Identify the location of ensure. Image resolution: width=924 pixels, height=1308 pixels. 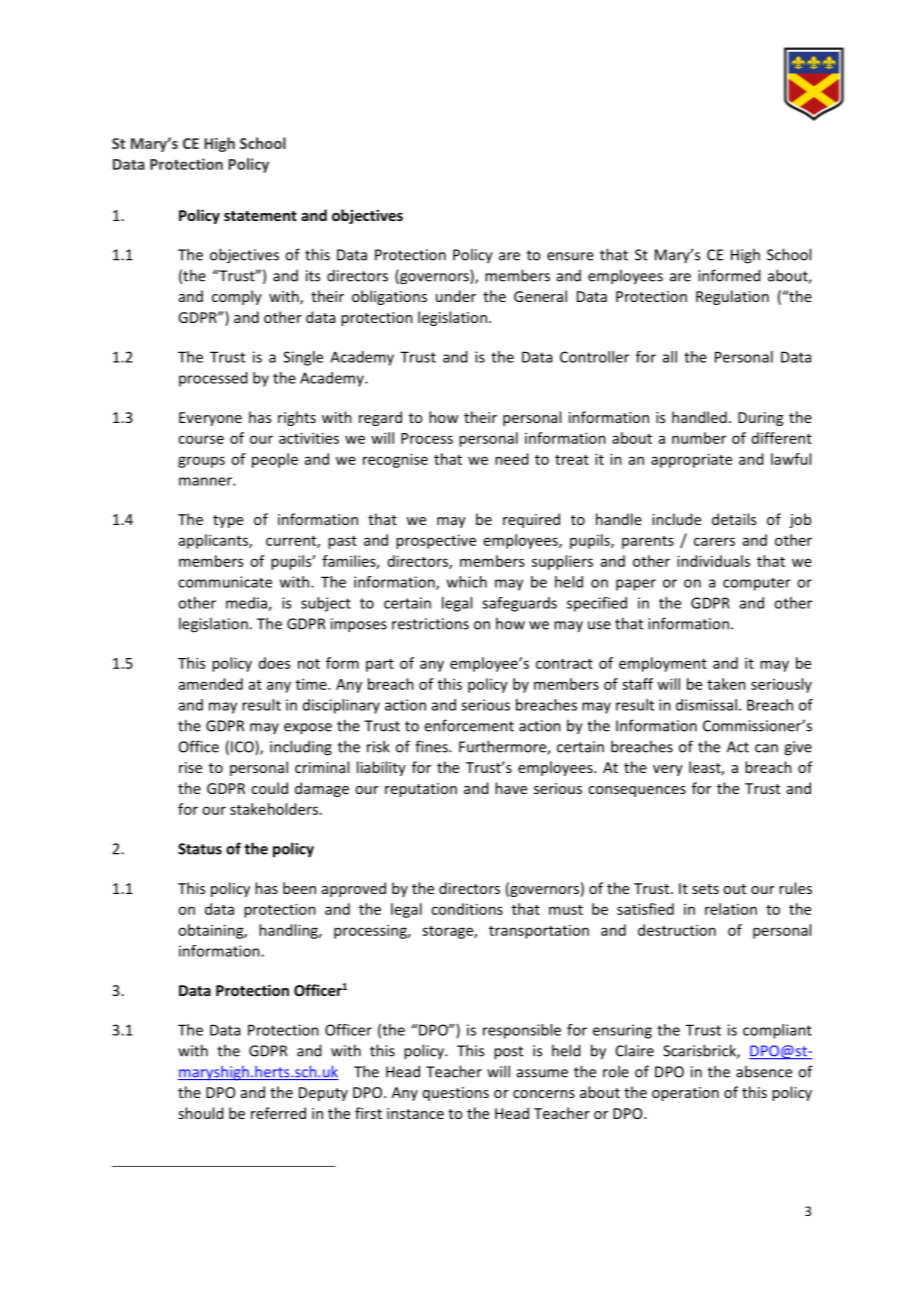
(570, 256).
